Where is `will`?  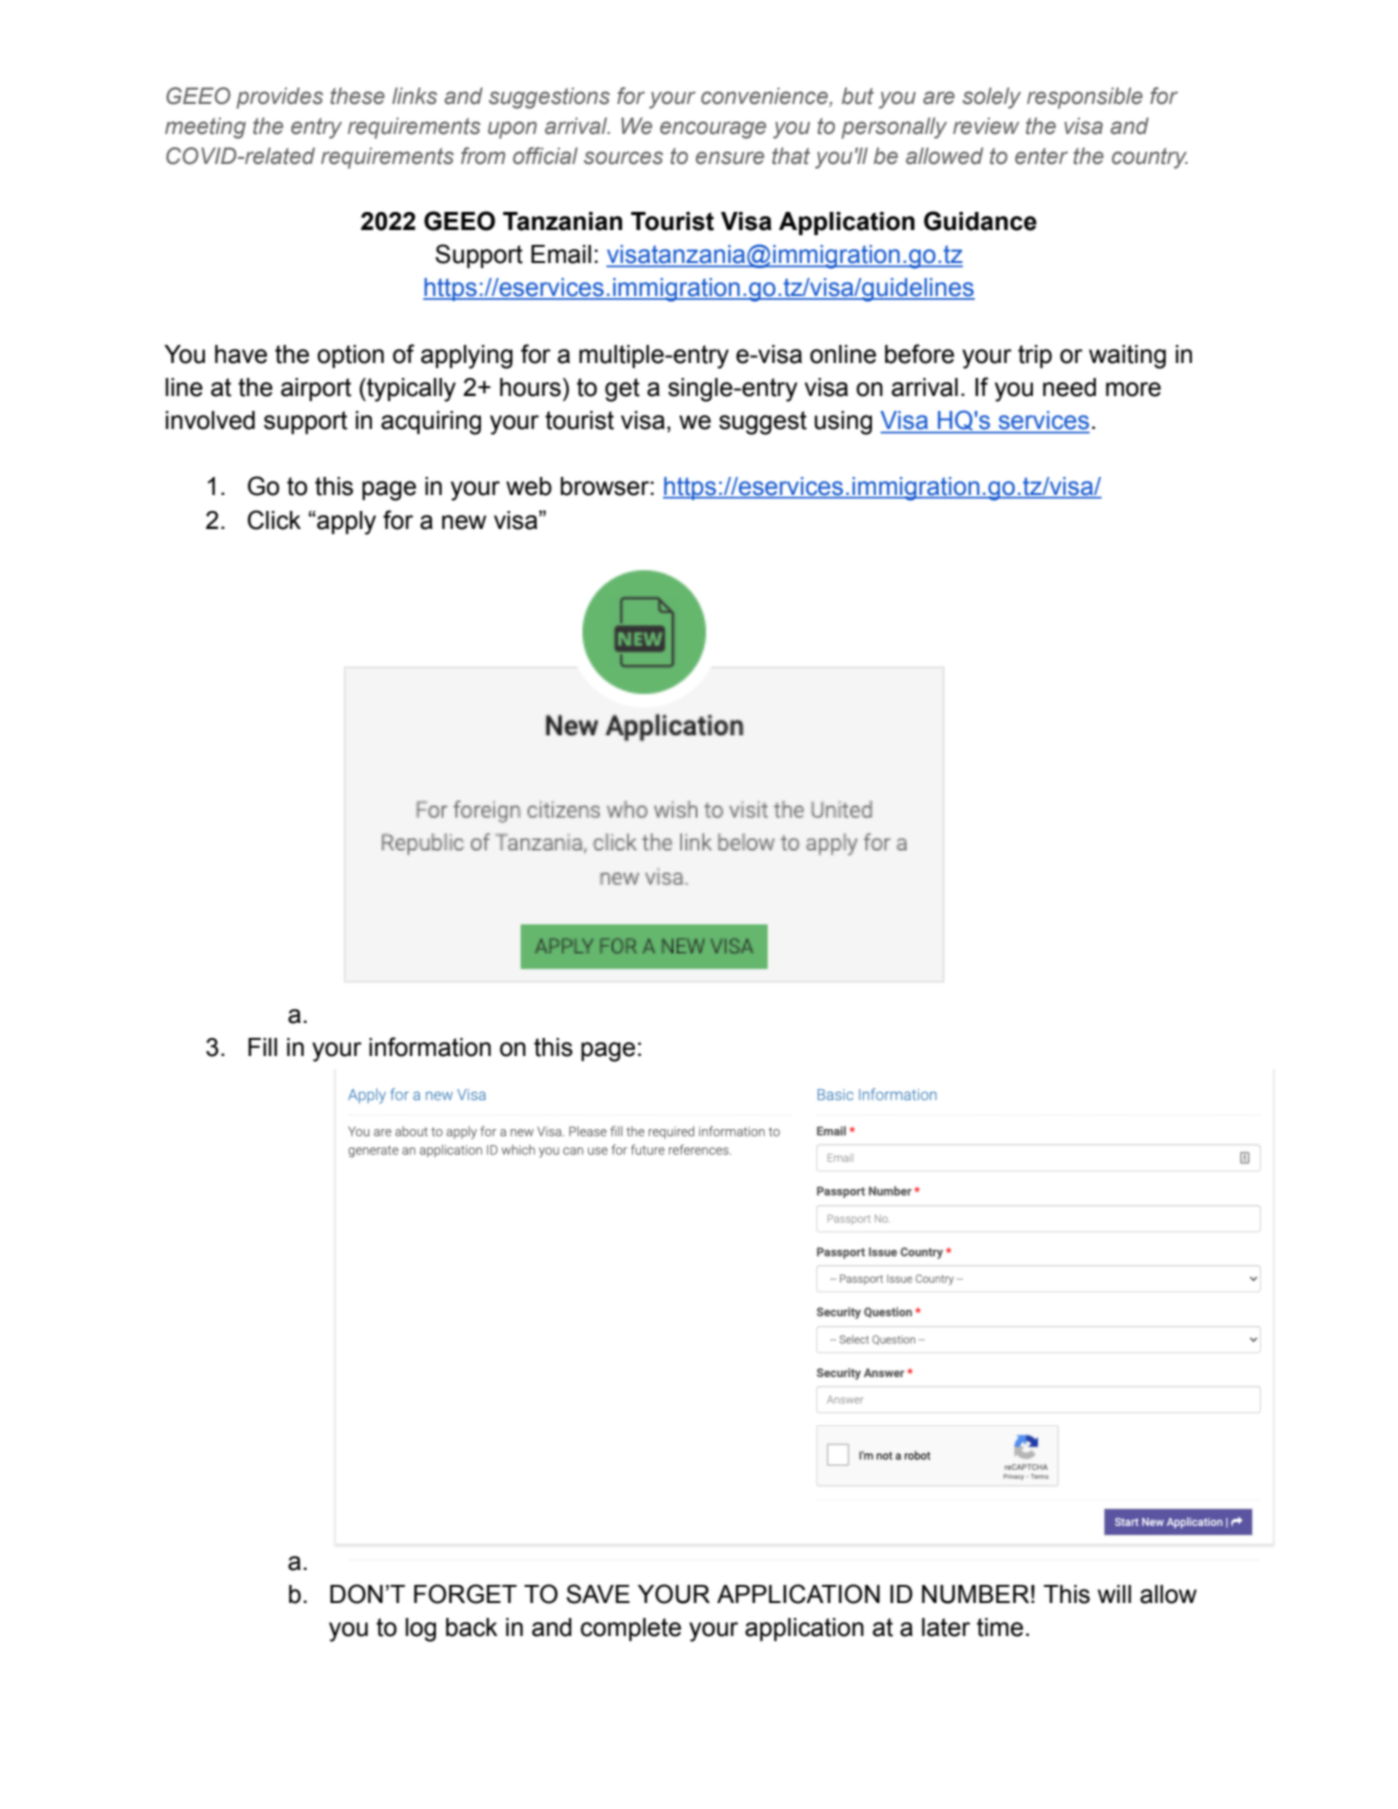
will is located at coordinates (1114, 1594).
